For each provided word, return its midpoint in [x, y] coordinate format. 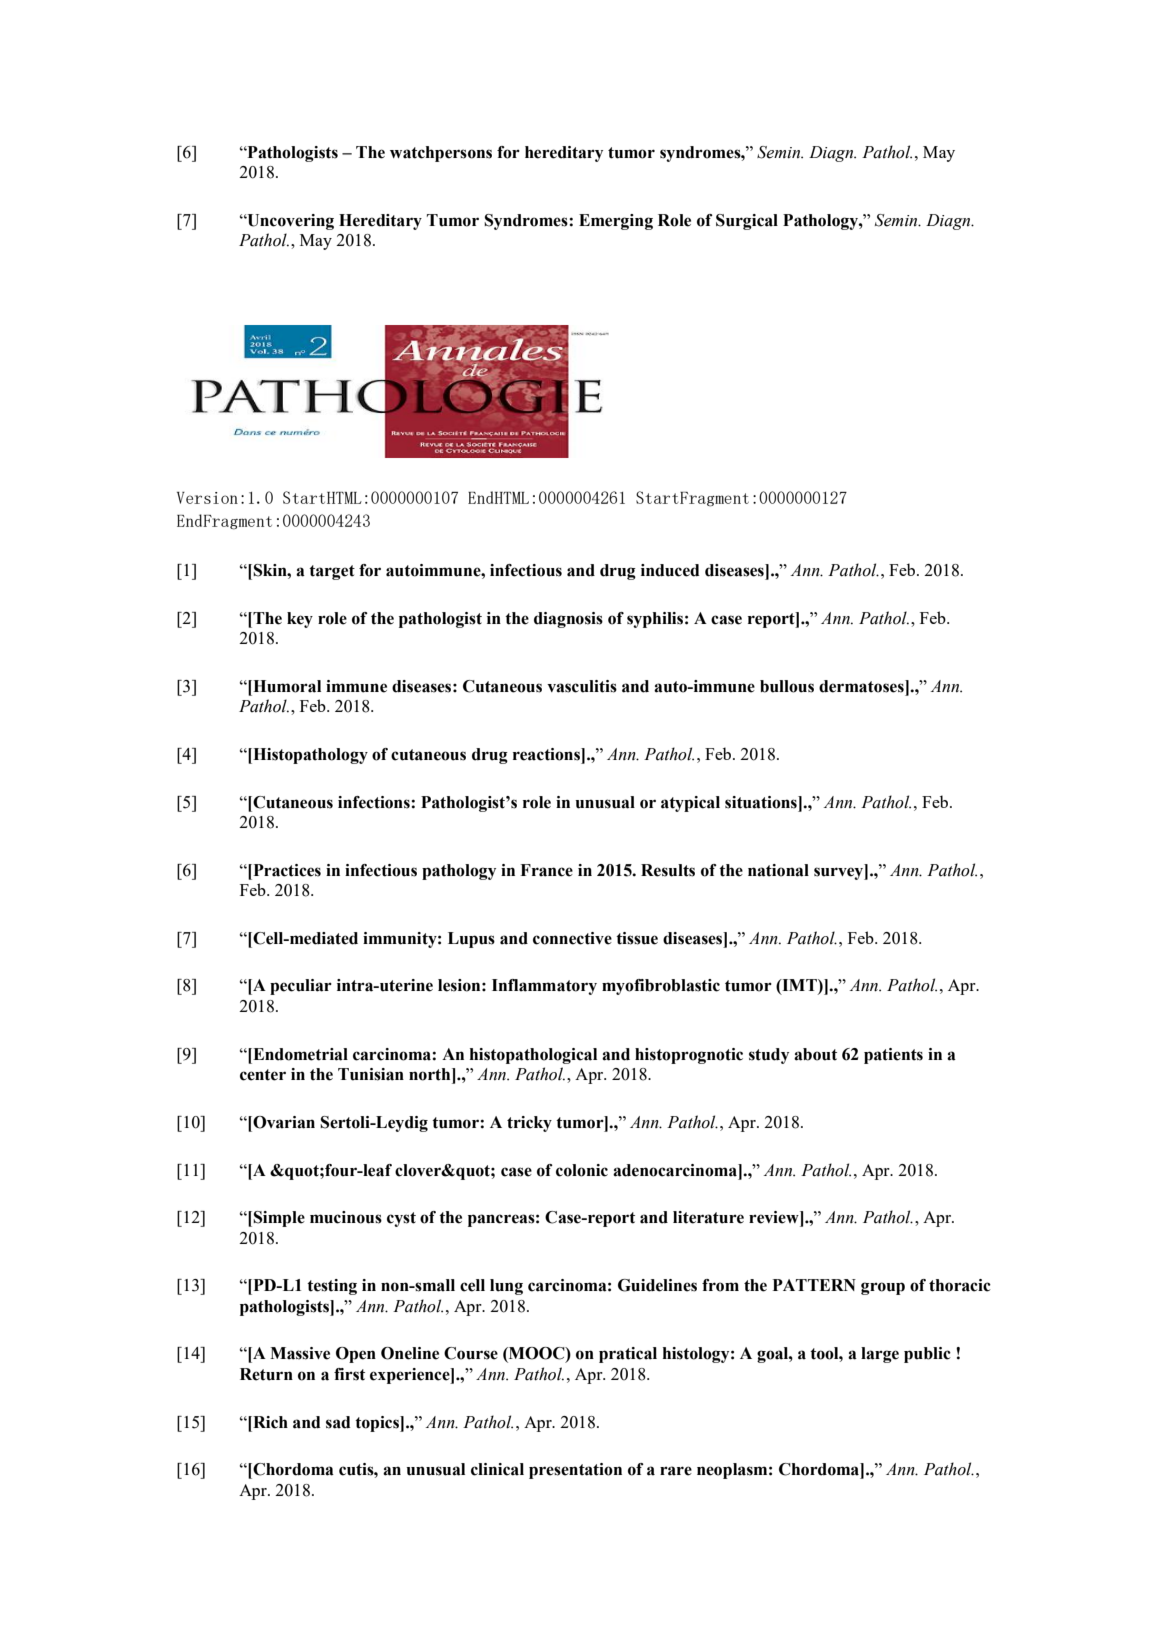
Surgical [747, 222]
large [880, 1355]
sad [338, 1422]
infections [374, 802]
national [778, 870]
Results [668, 870]
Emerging [616, 222]
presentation [575, 1471]
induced [670, 570]
